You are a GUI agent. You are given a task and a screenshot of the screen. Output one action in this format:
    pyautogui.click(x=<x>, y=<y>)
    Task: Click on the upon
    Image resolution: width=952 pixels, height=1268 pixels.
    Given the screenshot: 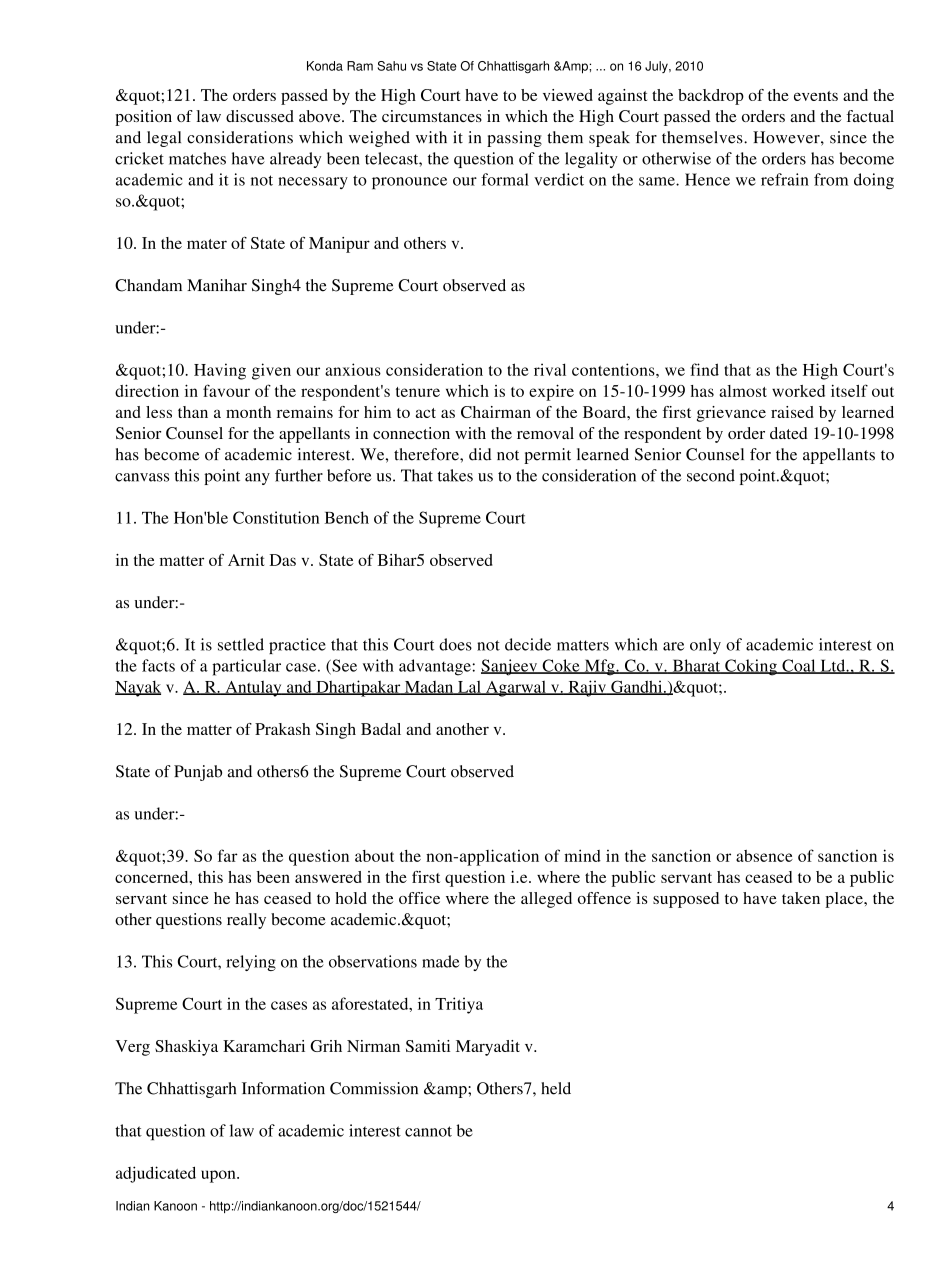 What is the action you would take?
    pyautogui.click(x=219, y=1176)
